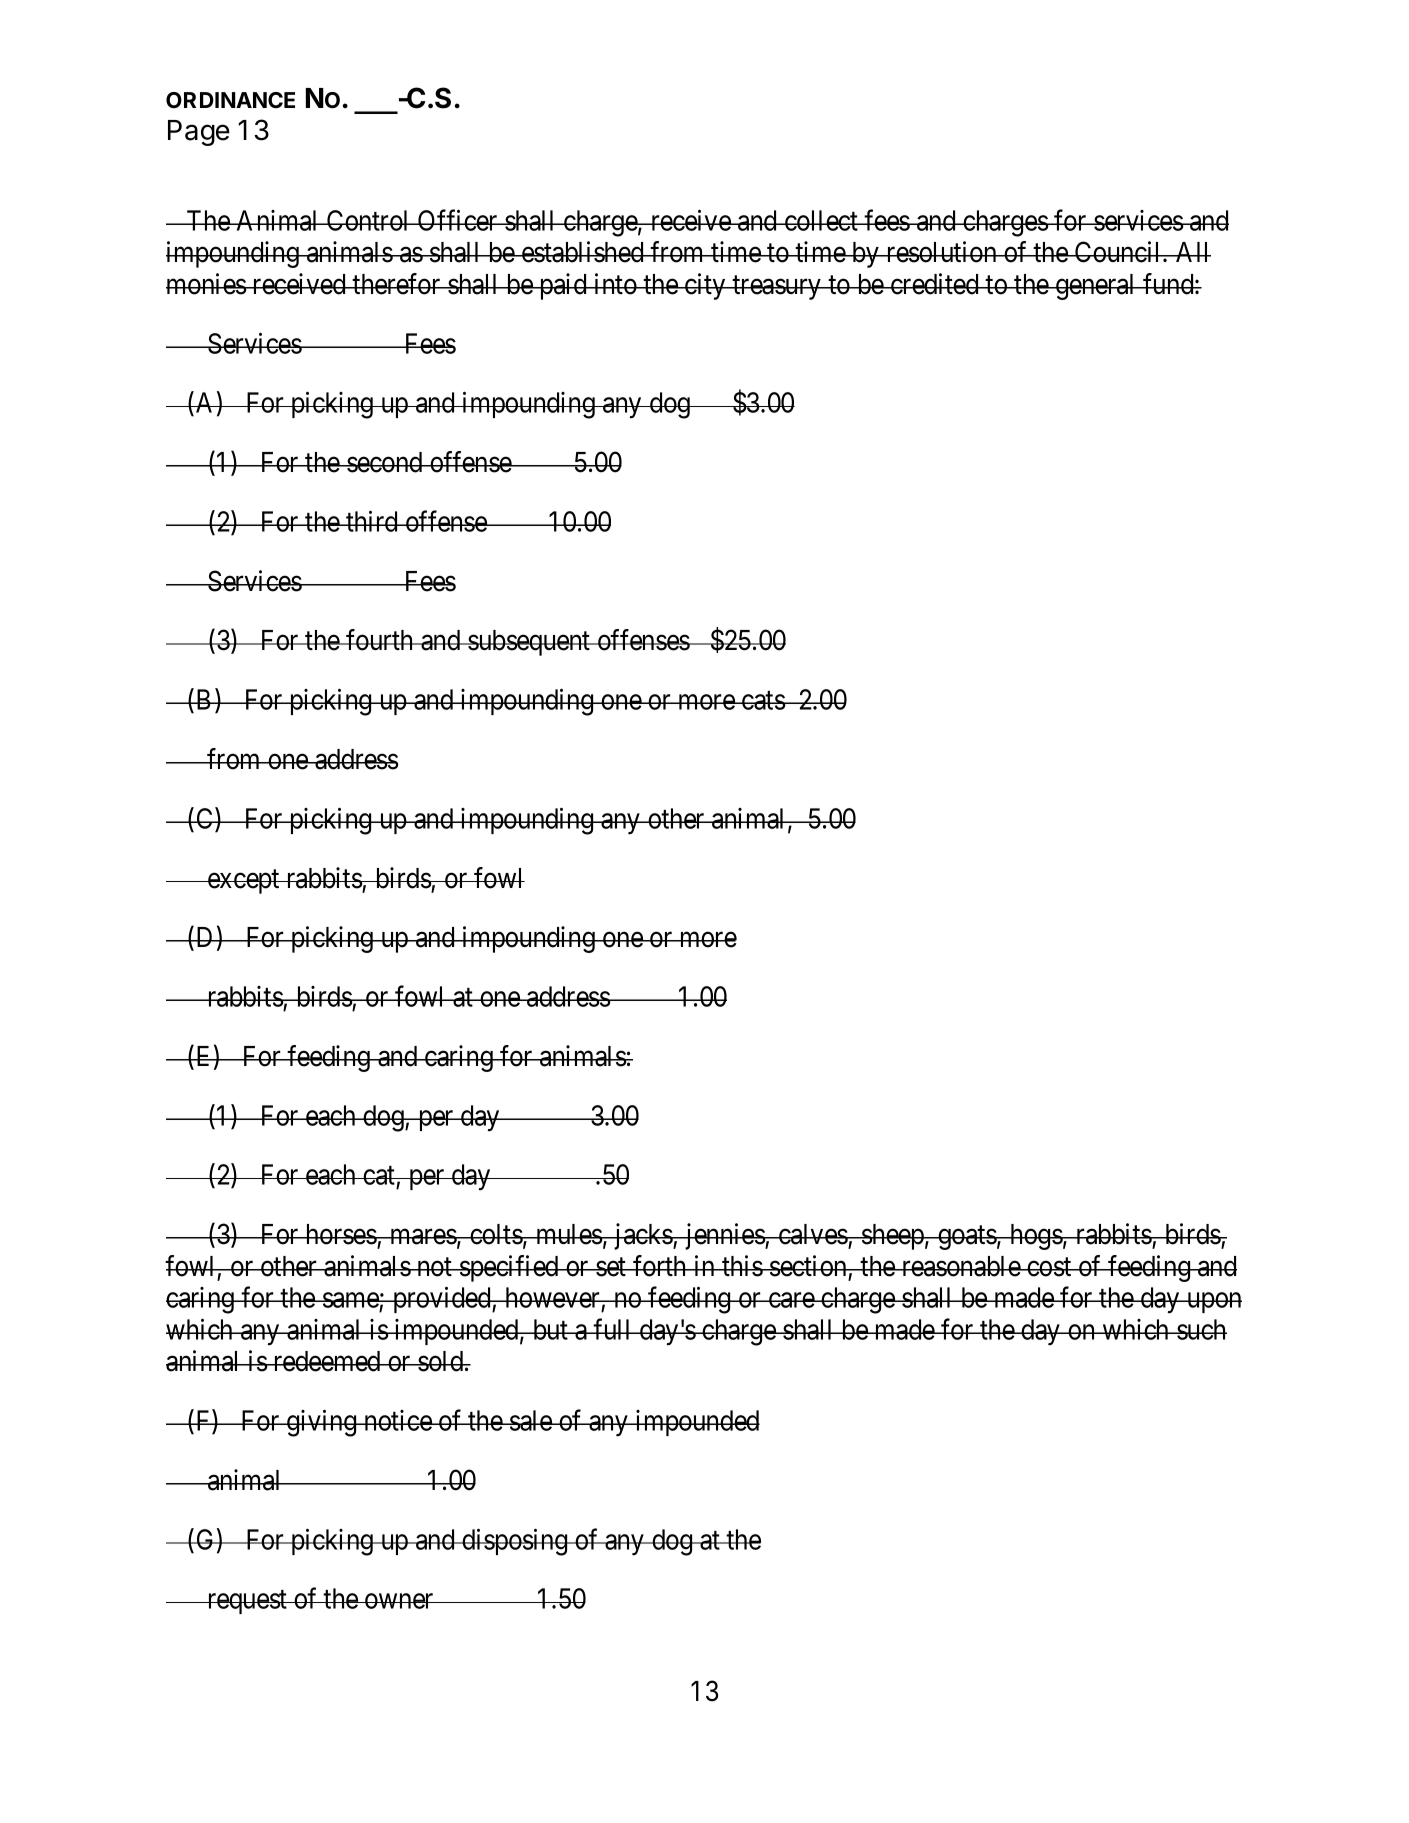 This page has width=1409, height=1823. I want to click on fourth, so click(380, 640).
